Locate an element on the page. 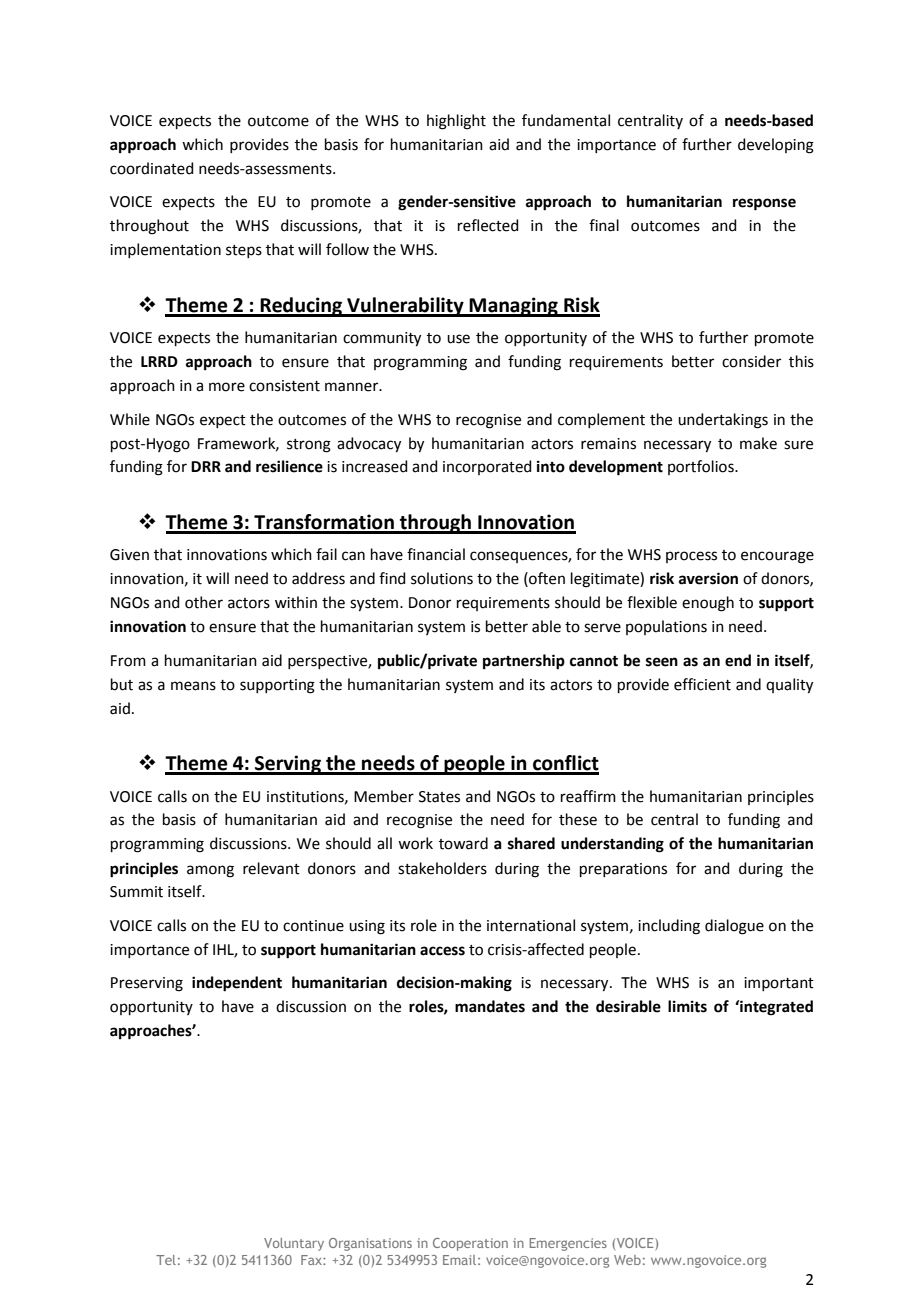 The height and width of the image is (1308, 924). developing is located at coordinates (776, 146).
